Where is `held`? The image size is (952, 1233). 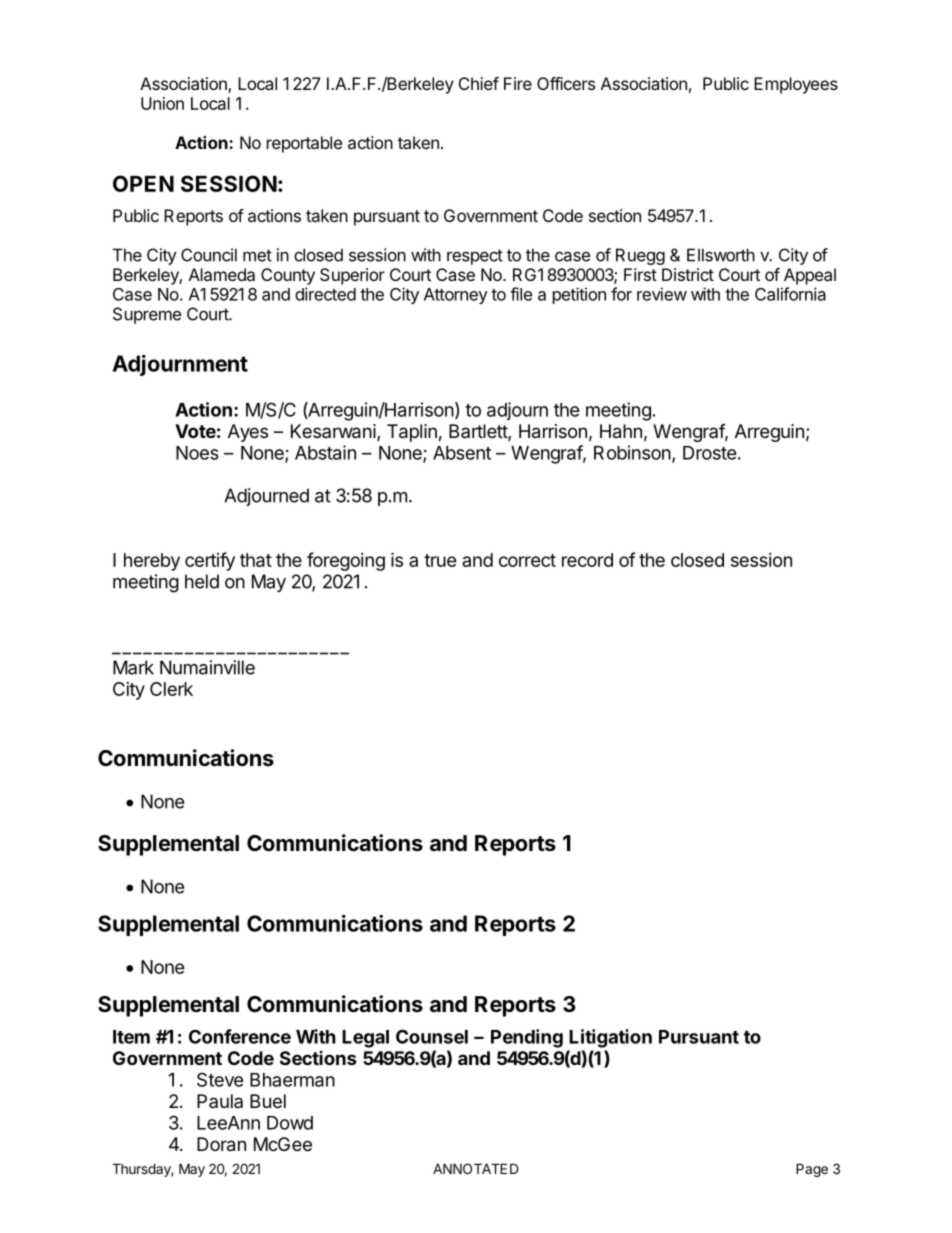 held is located at coordinates (202, 581).
